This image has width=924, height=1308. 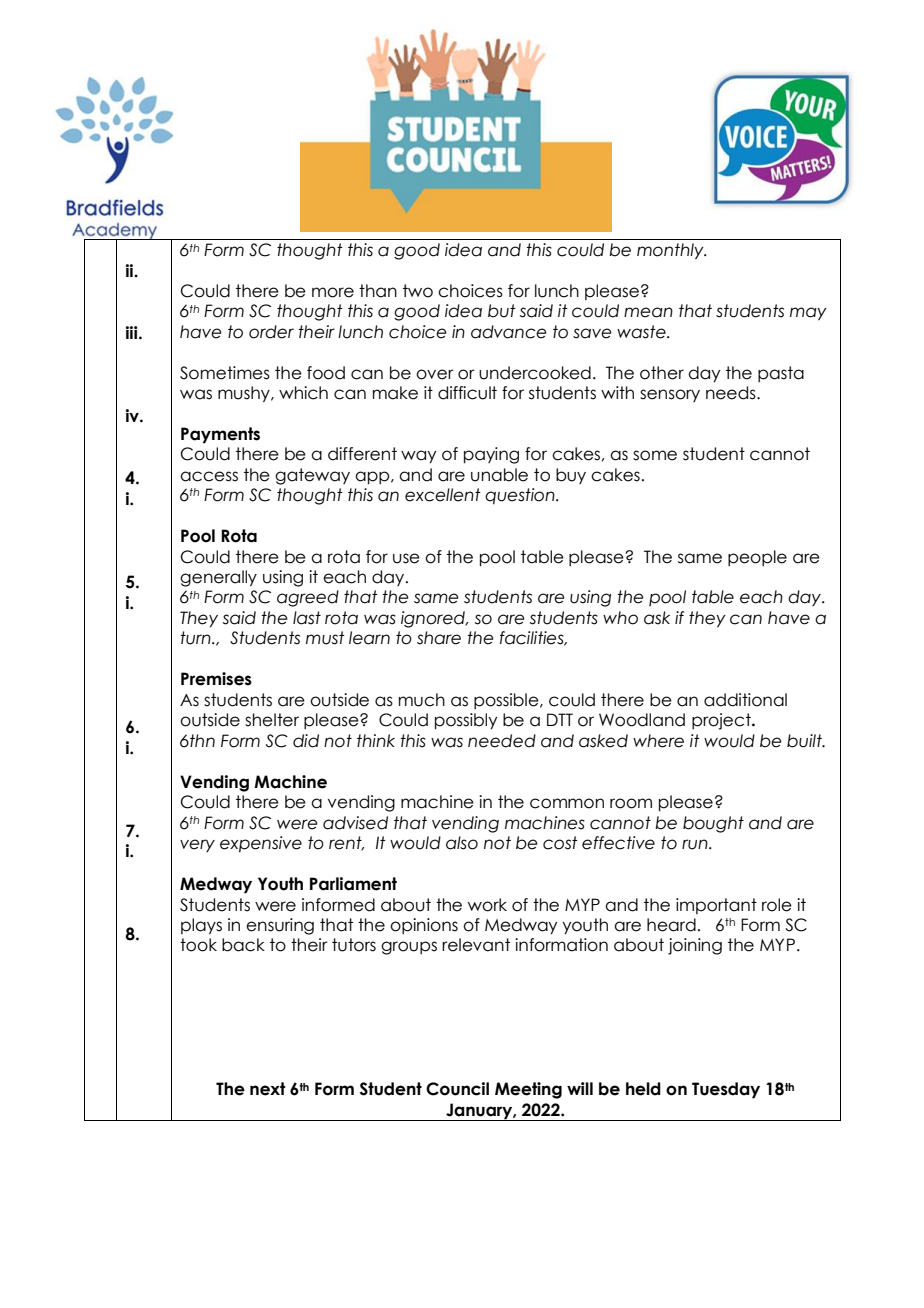 I want to click on Tuesday, so click(x=726, y=1090).
